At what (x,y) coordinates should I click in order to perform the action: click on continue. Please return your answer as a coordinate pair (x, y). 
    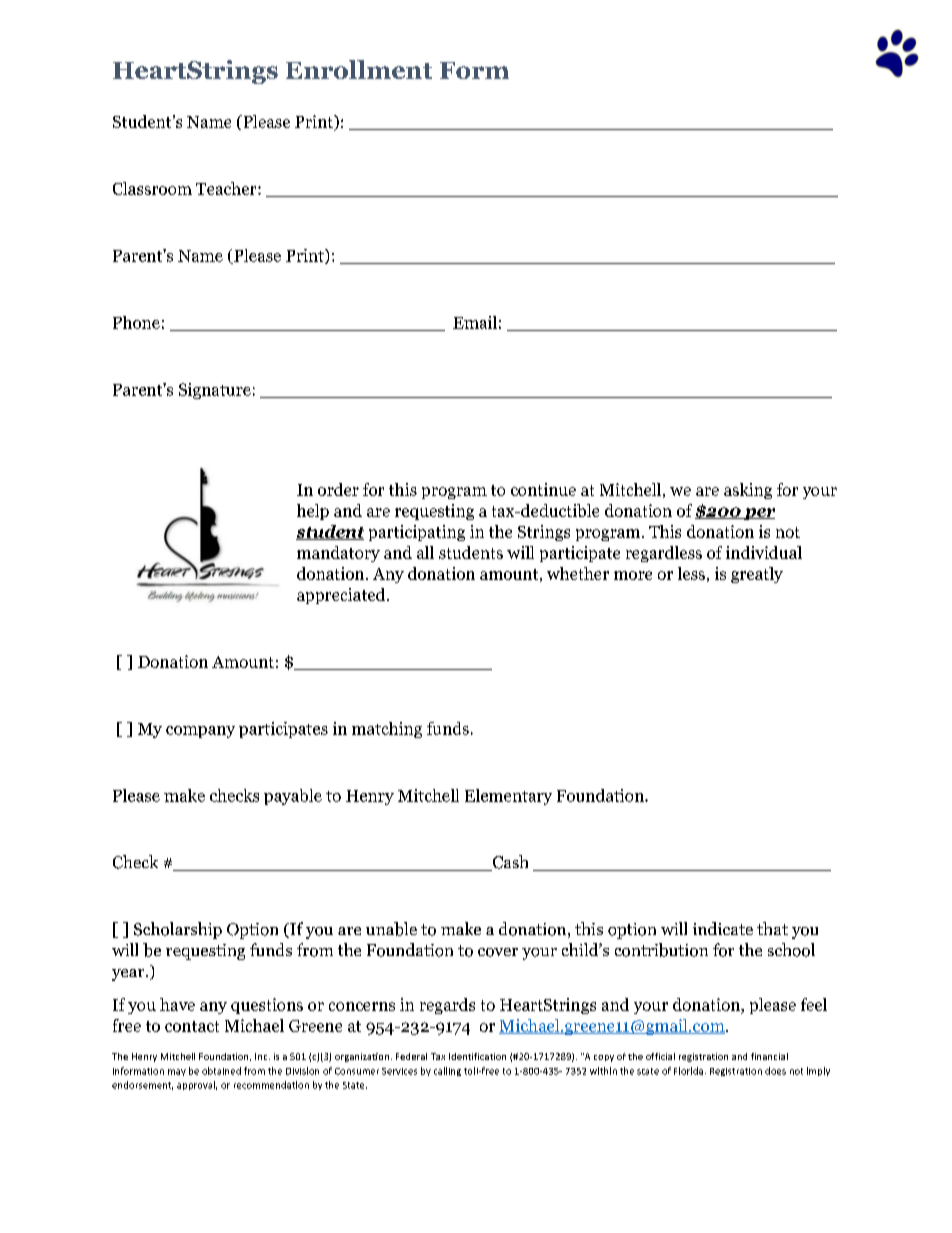
    Looking at the image, I should click on (543, 489).
